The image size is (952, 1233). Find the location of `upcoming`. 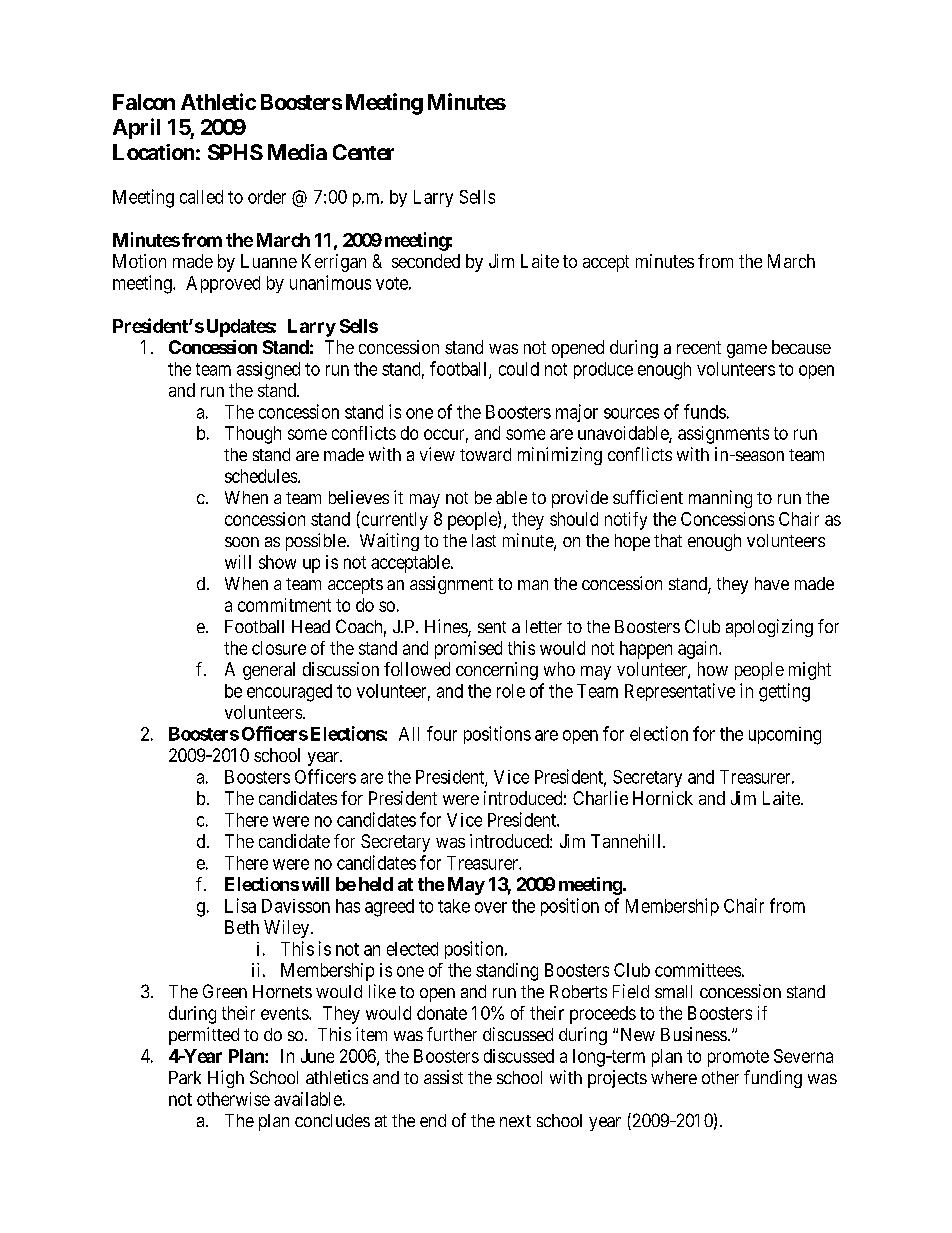

upcoming is located at coordinates (785, 736).
